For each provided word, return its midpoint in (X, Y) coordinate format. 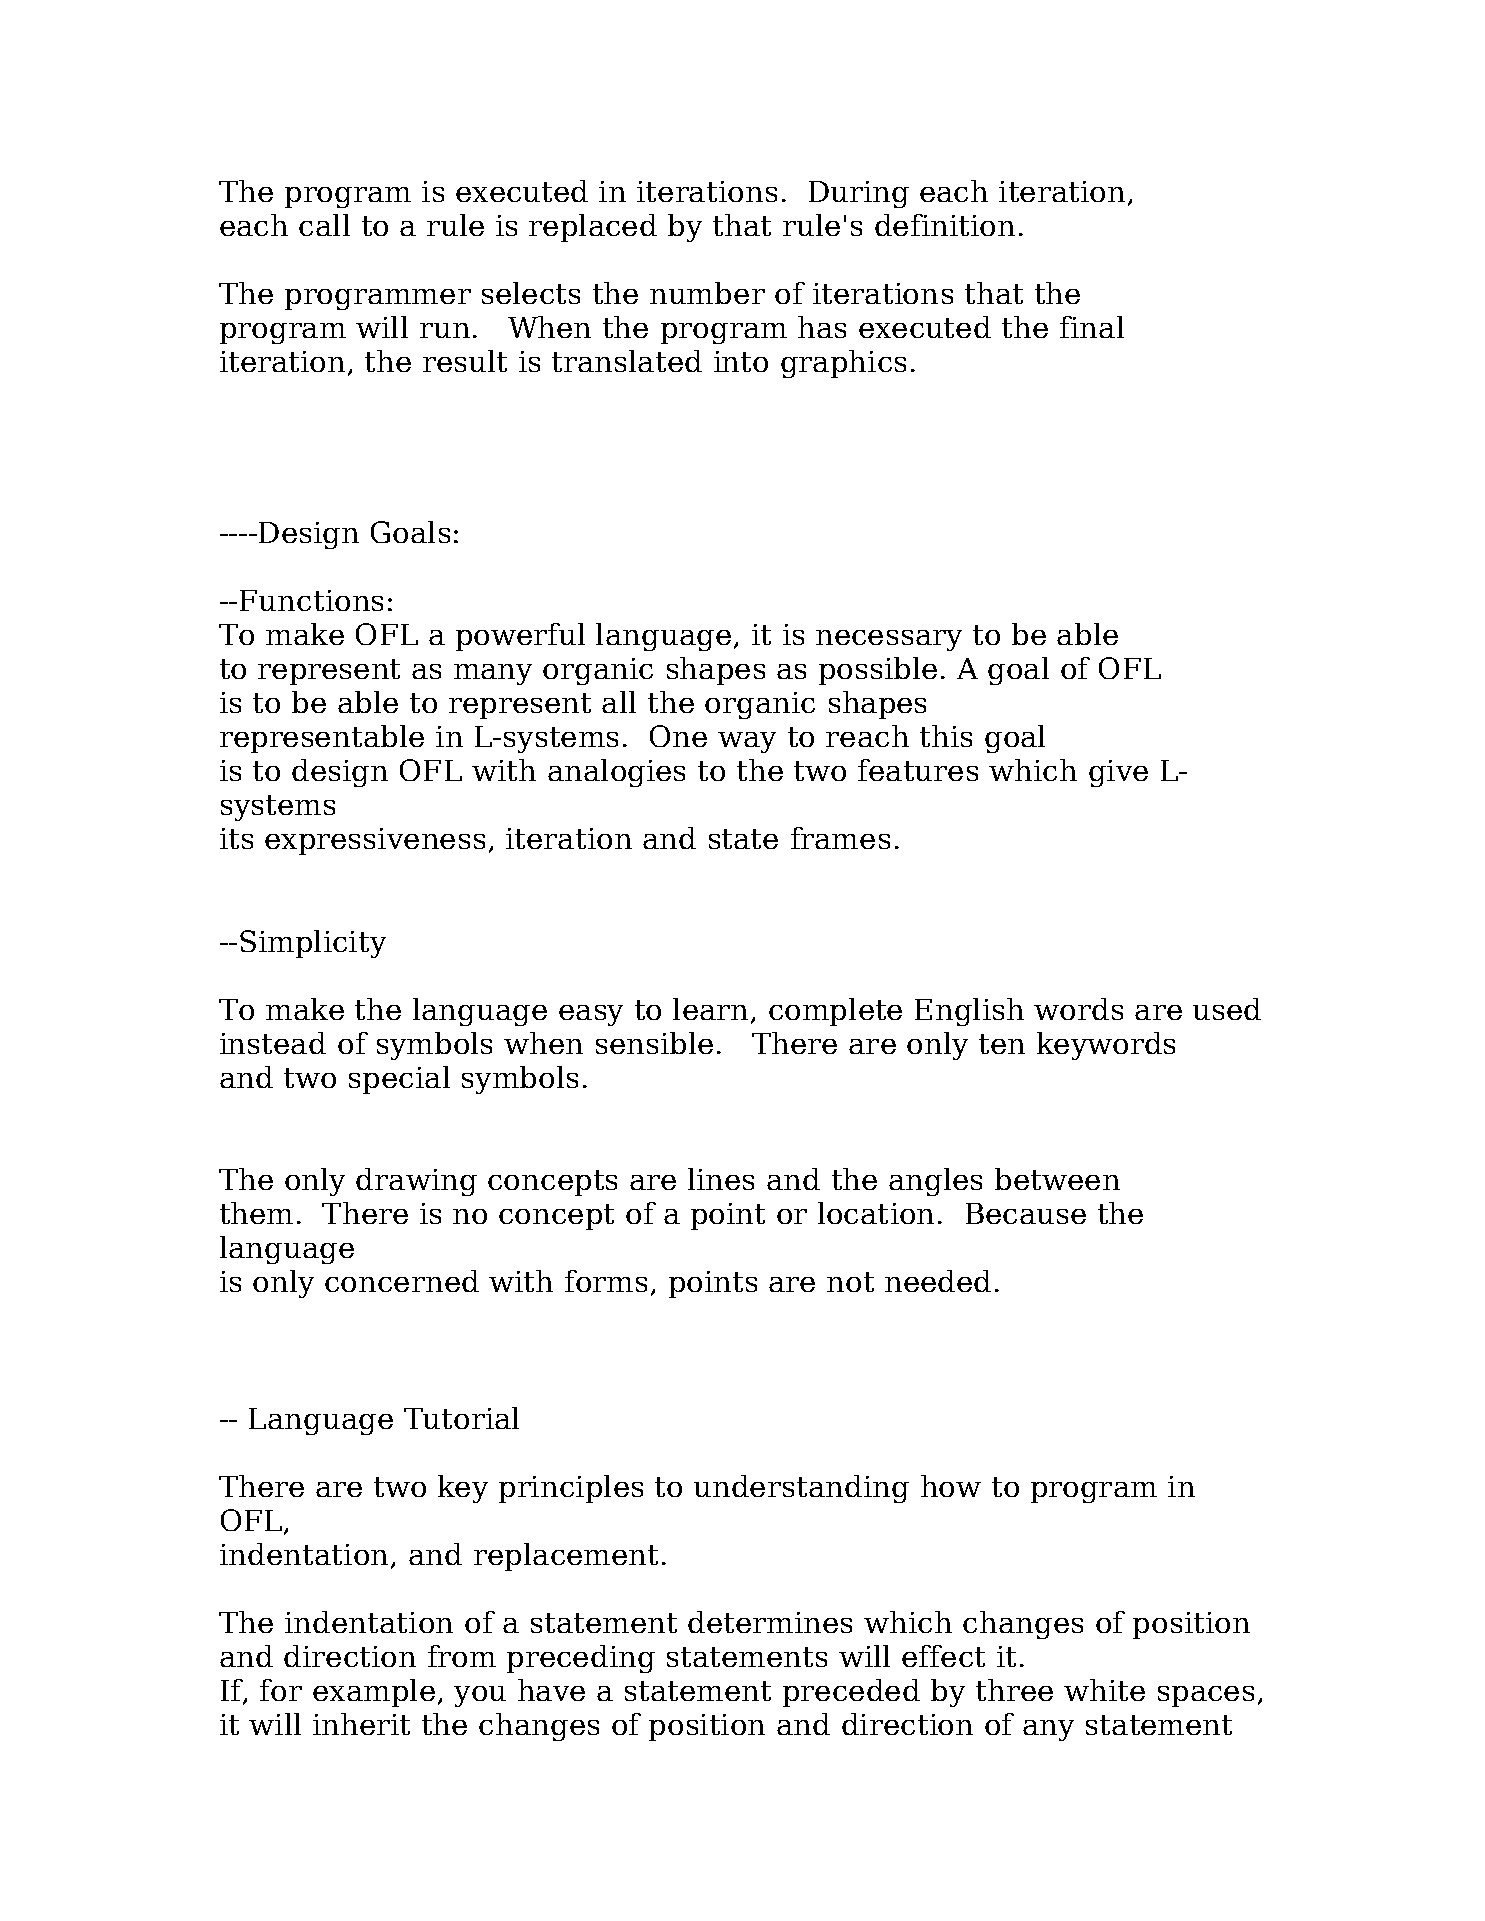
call (324, 225)
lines (721, 1179)
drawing (416, 1182)
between (1057, 1179)
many (493, 674)
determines (770, 1622)
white (1104, 1690)
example (374, 1693)
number (707, 293)
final (1092, 327)
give (1118, 773)
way (747, 742)
